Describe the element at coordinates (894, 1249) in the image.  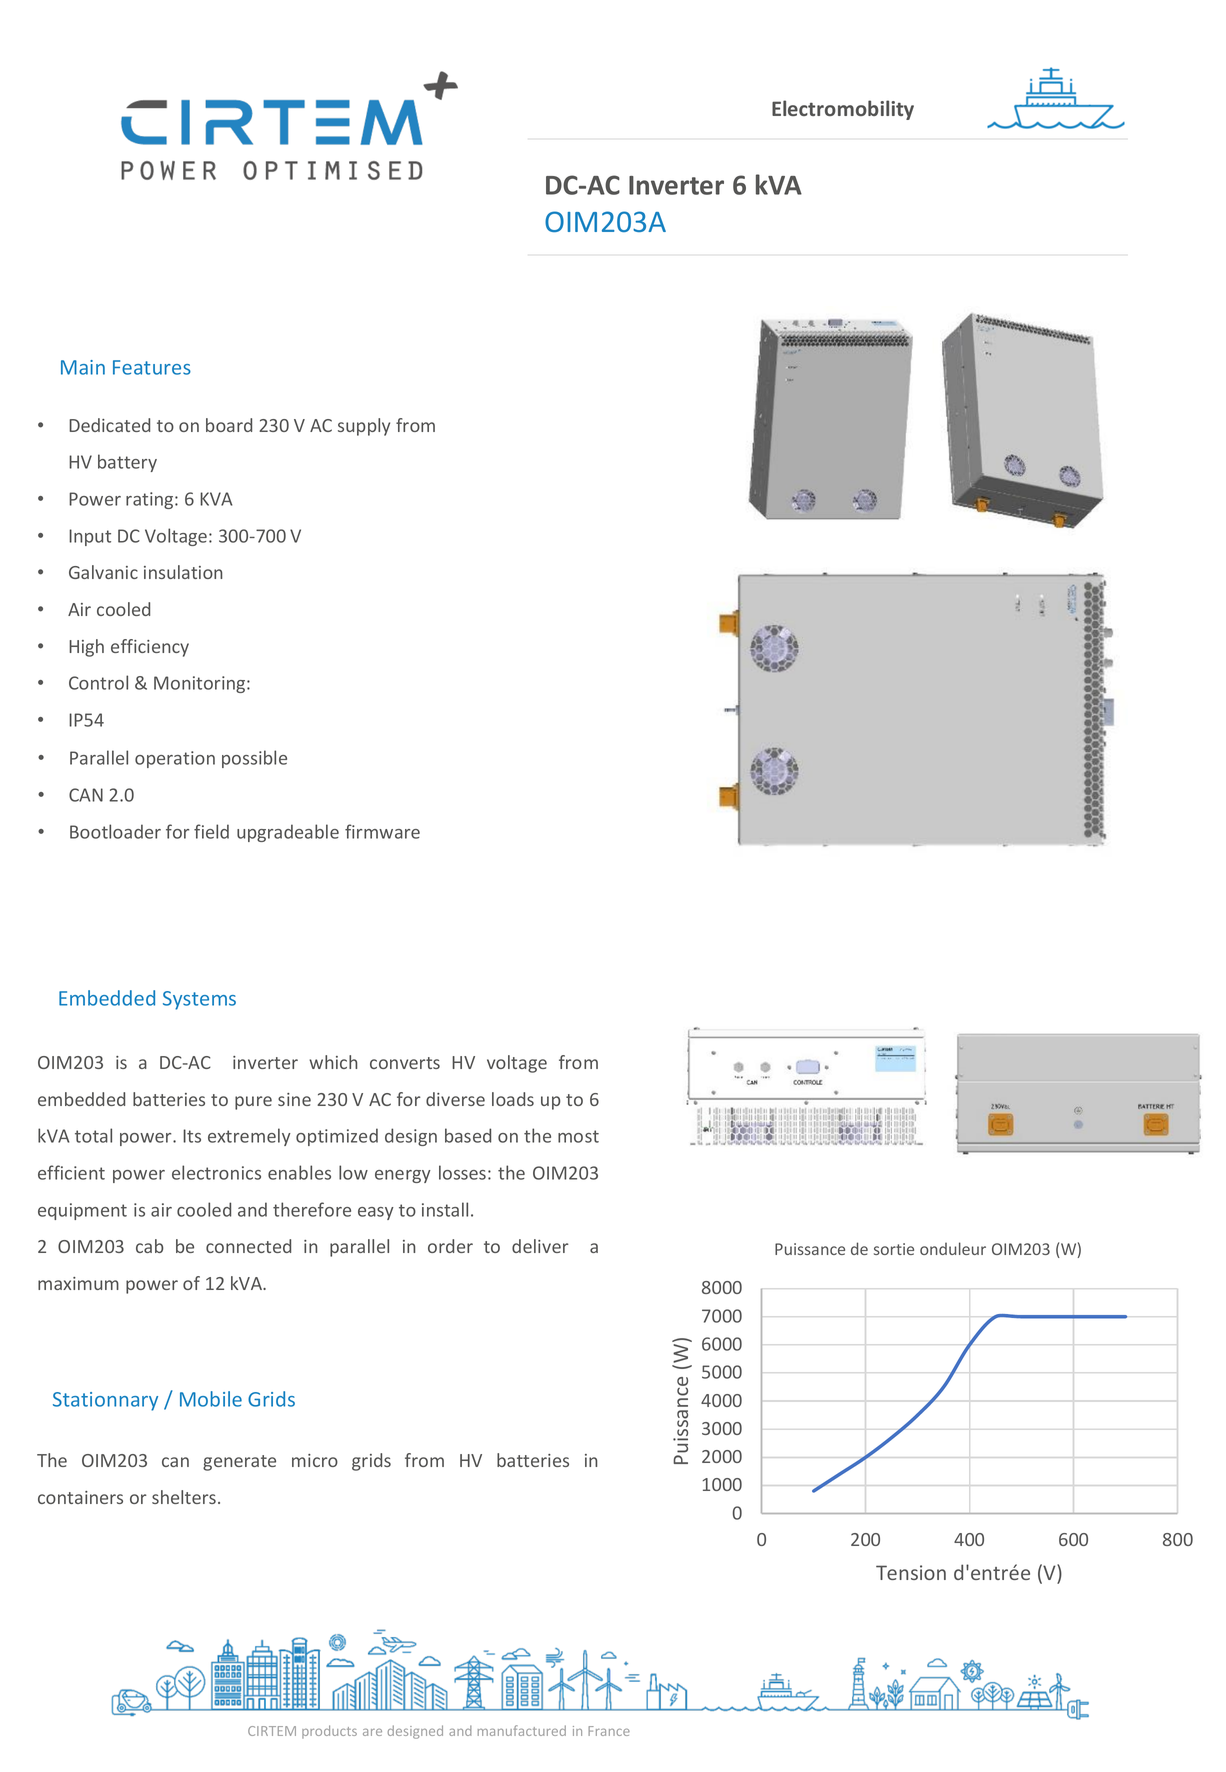
I see `sortie` at that location.
